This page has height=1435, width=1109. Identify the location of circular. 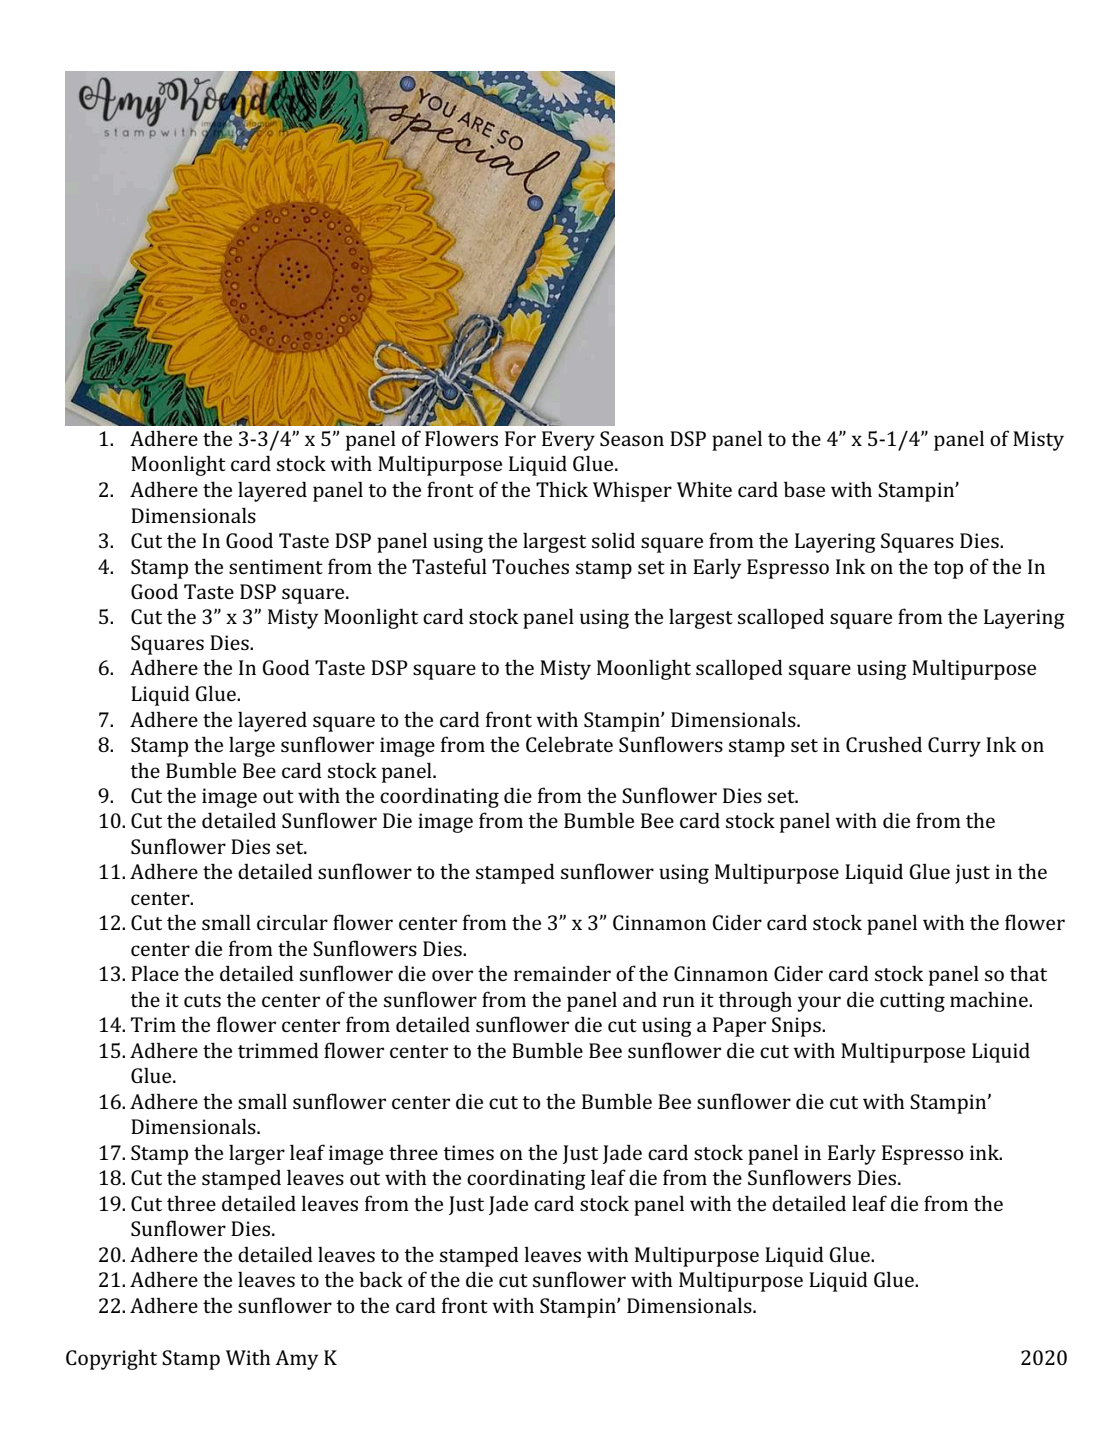
(292, 922).
